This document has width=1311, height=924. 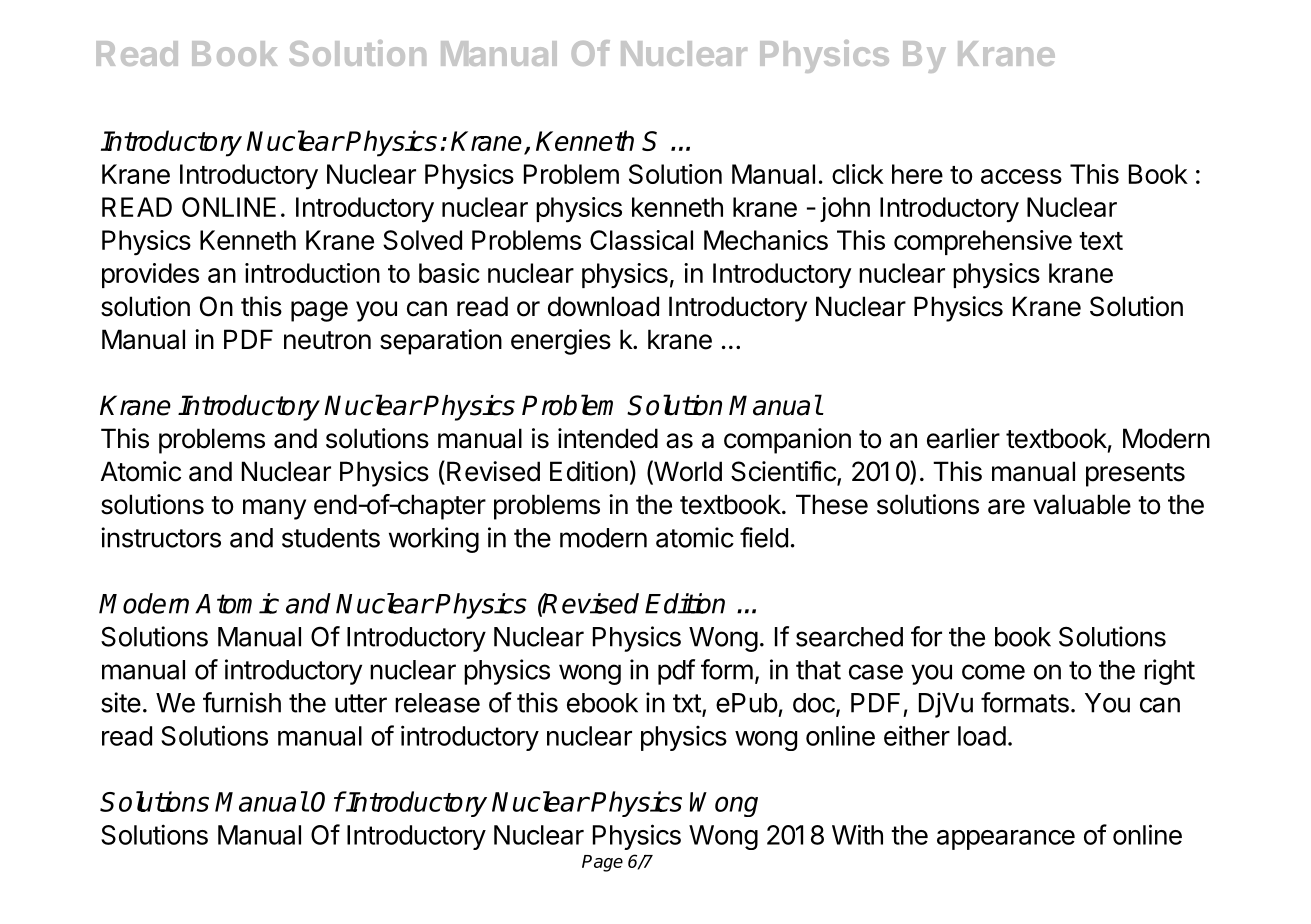 I want to click on With, so click(x=857, y=834).
